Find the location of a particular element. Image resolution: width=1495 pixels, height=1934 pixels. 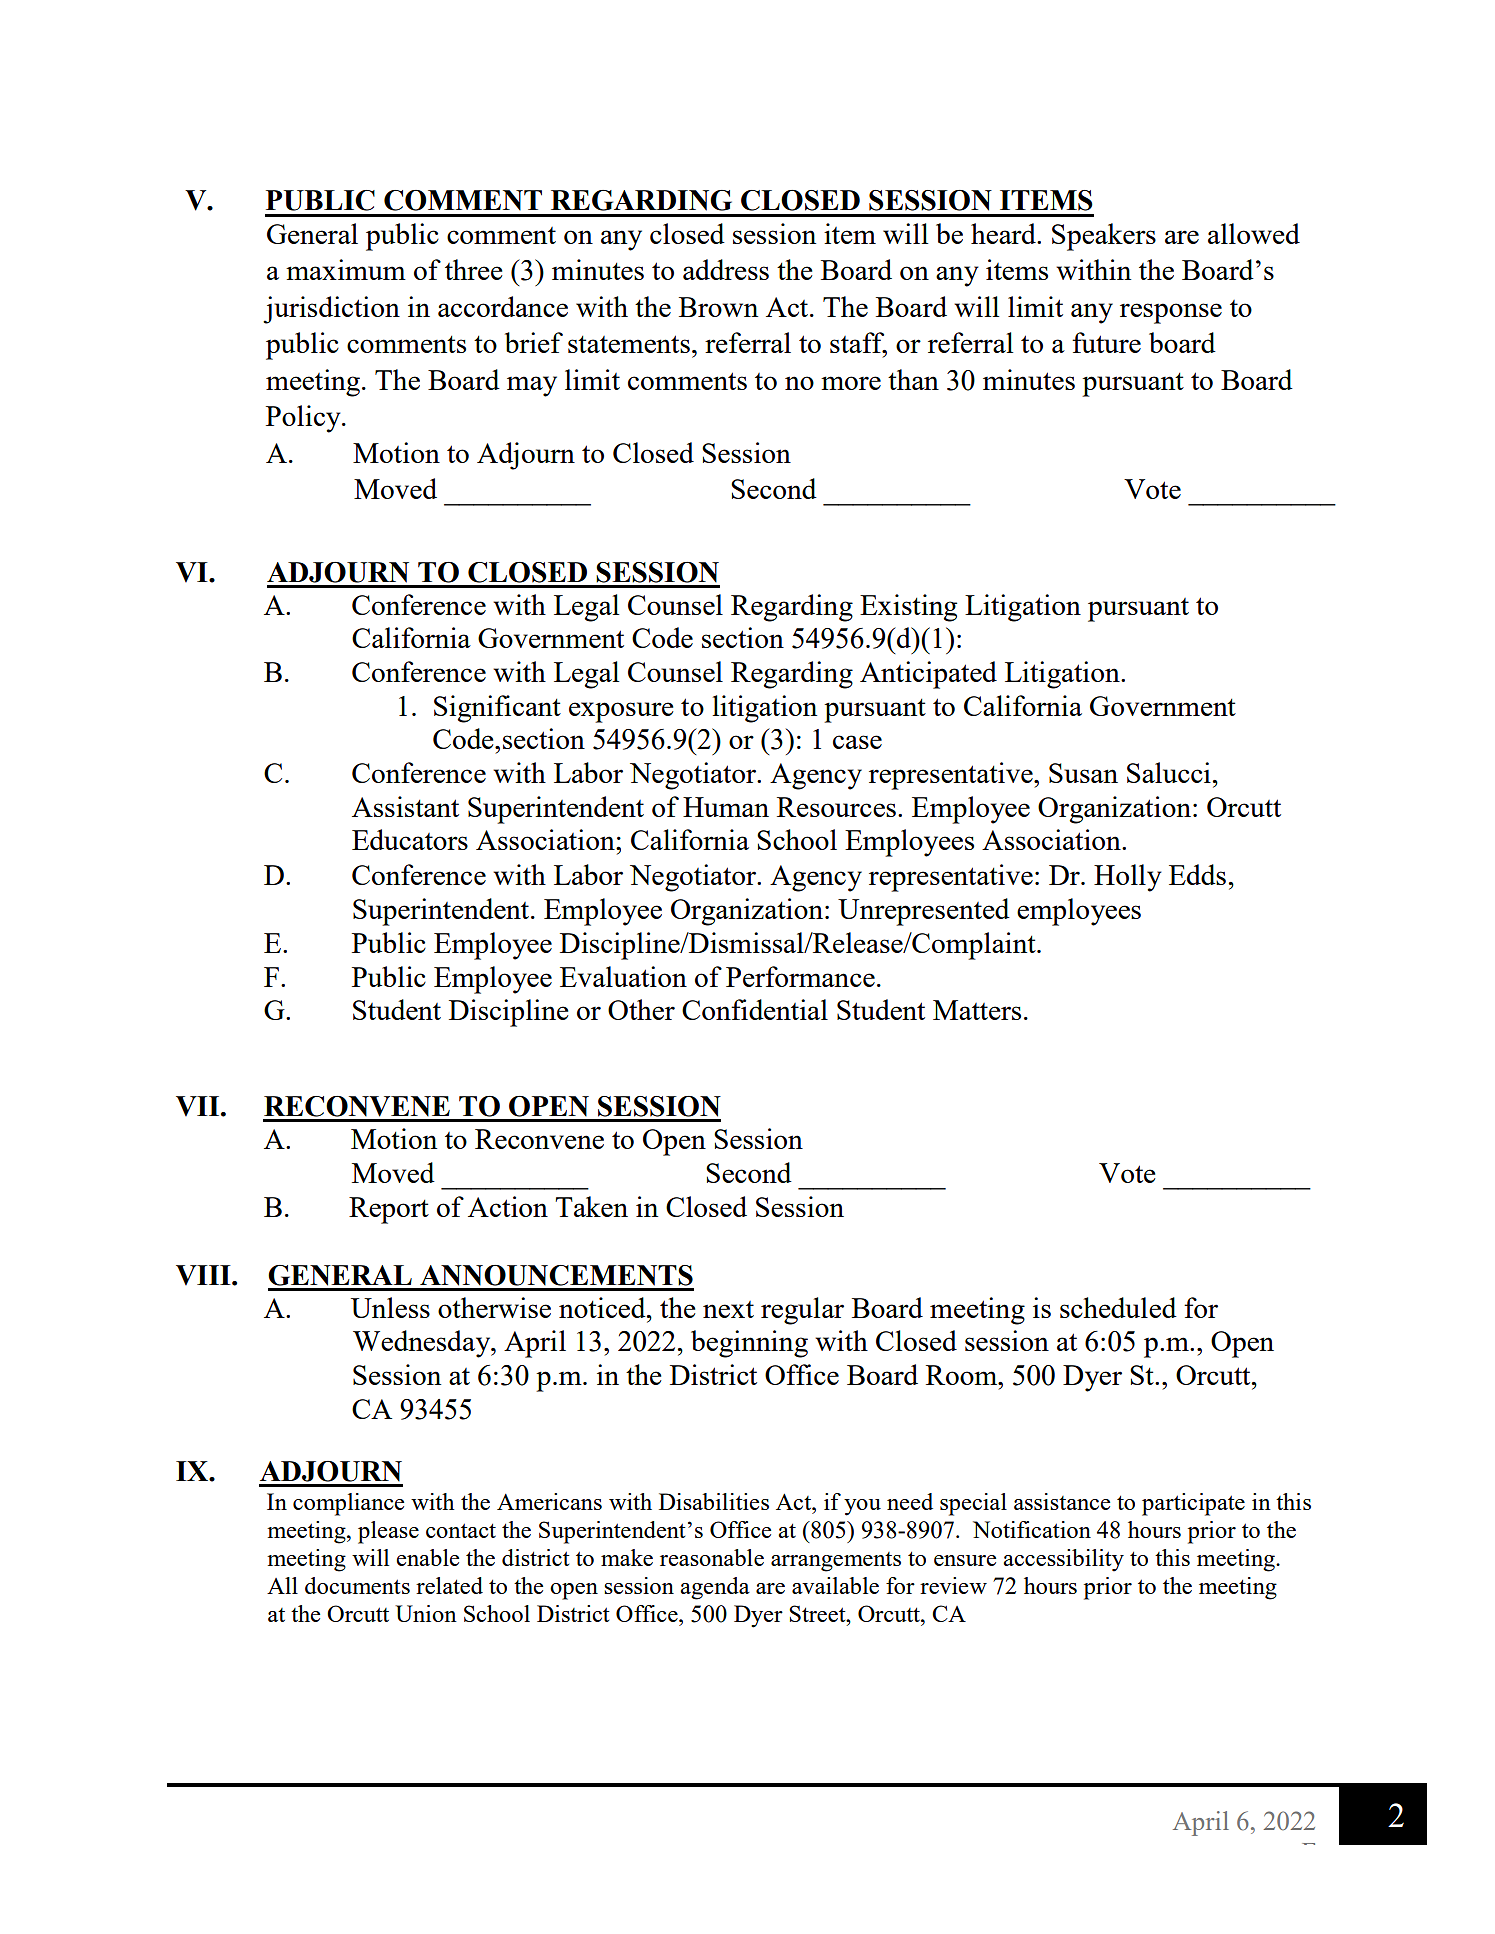

reasonable is located at coordinates (712, 1557).
